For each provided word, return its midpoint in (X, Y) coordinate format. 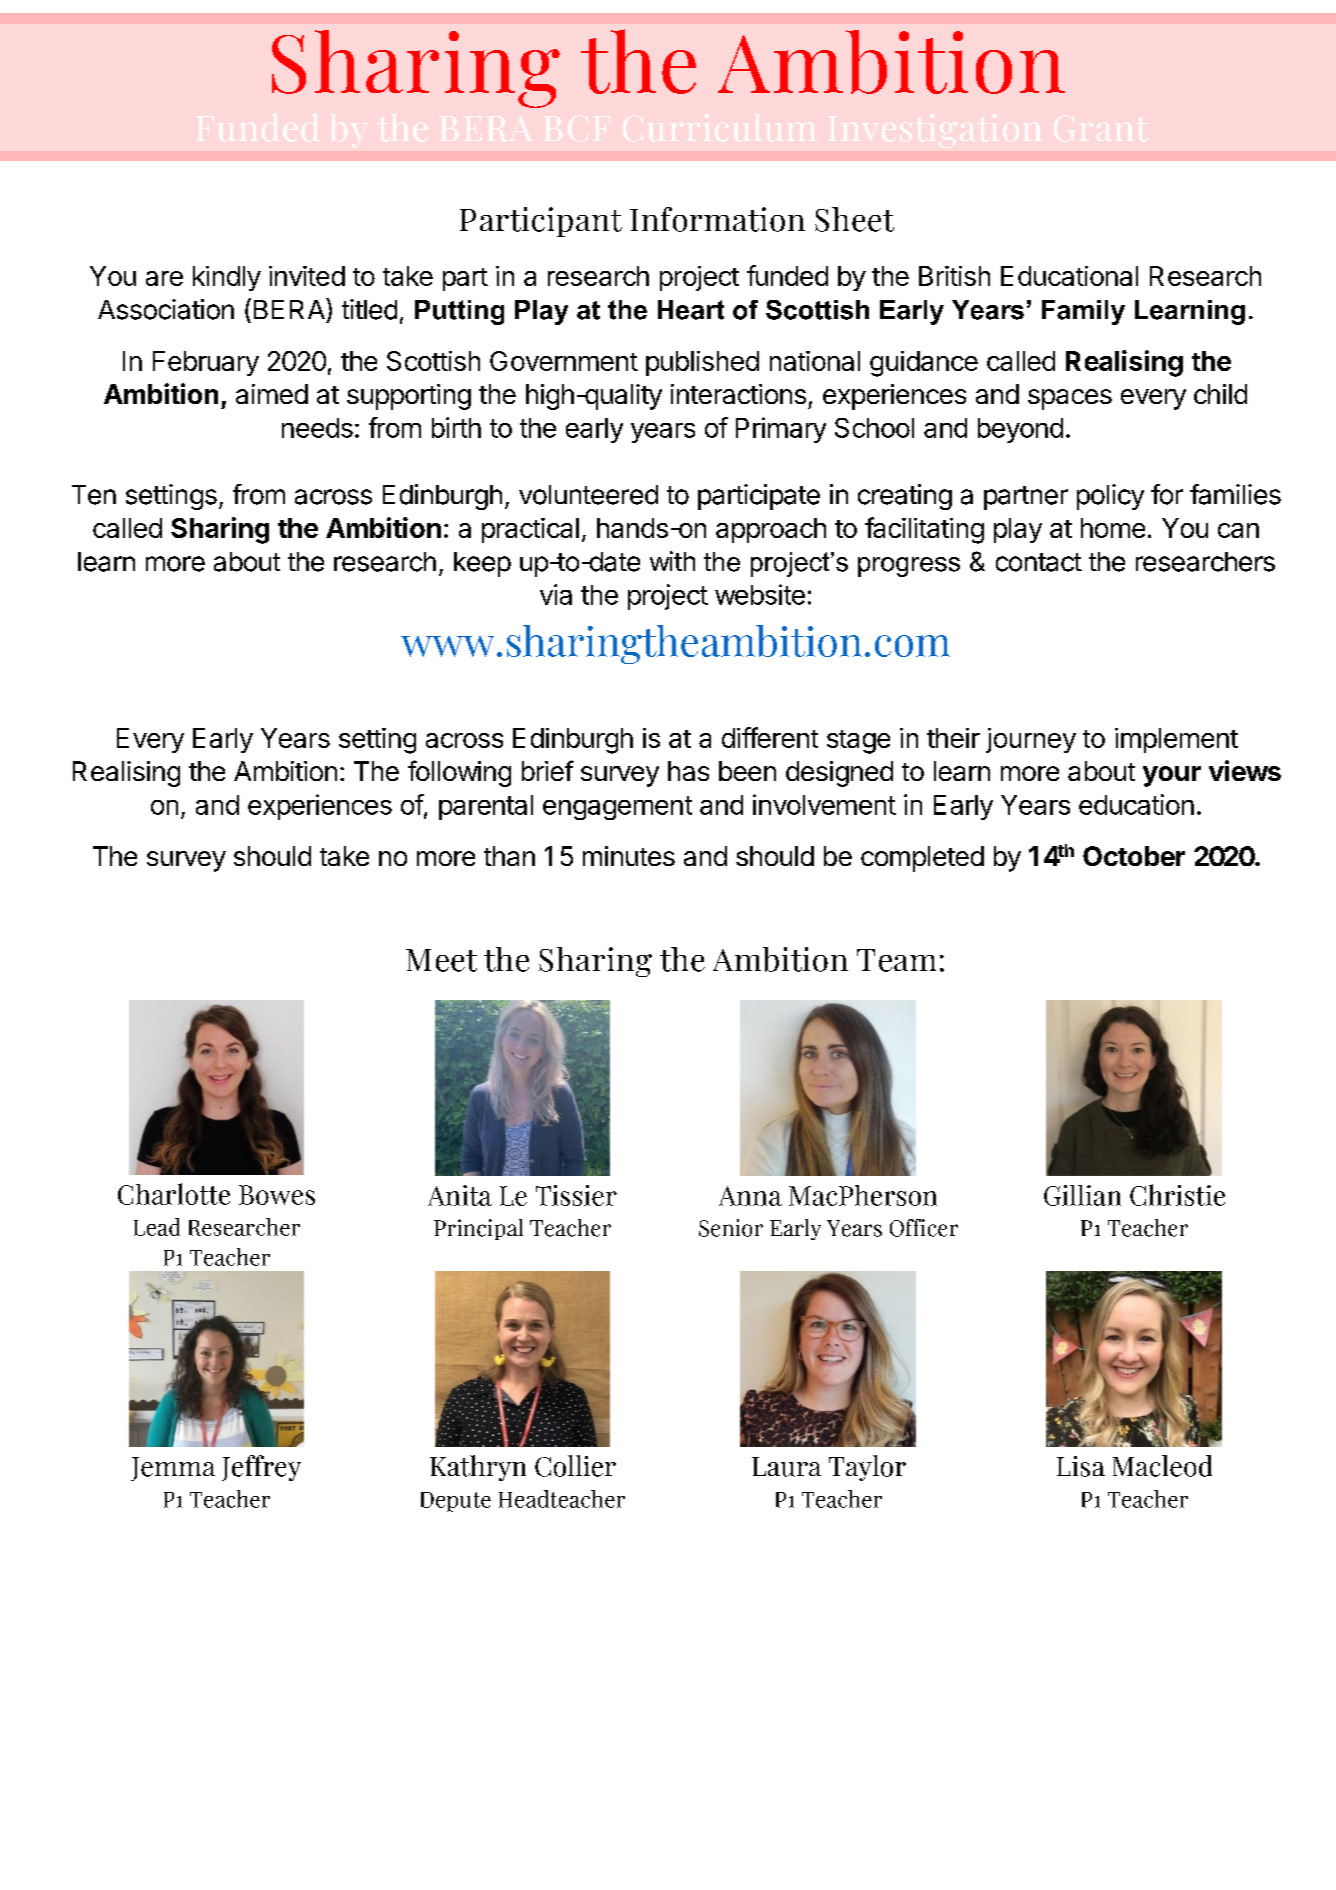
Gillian (1082, 1195)
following (459, 773)
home (1113, 528)
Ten (94, 495)
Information (717, 219)
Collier (575, 1466)
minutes (629, 856)
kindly (227, 278)
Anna (750, 1196)
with (672, 561)
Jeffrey (261, 1468)
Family (1083, 312)
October (1134, 856)
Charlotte (174, 1194)
